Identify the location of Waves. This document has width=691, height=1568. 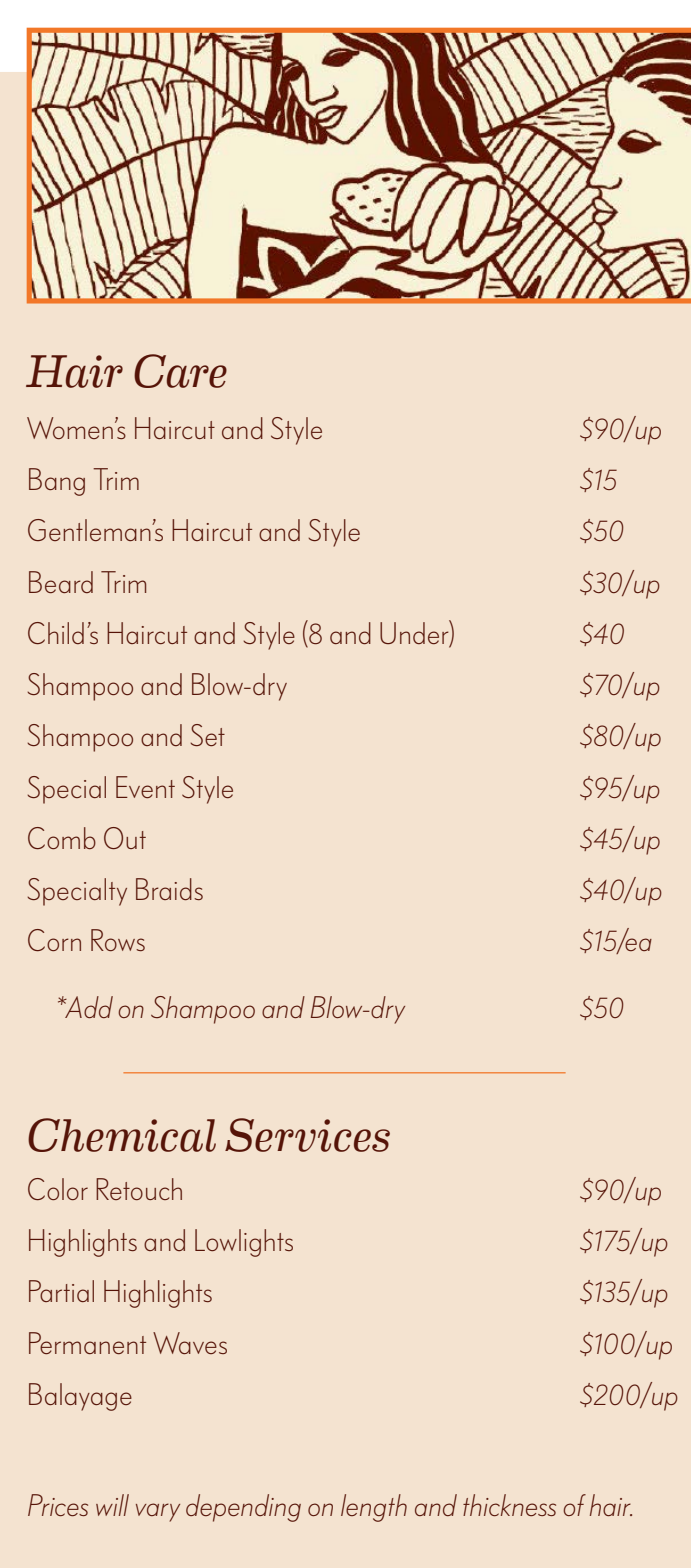
(190, 1343).
